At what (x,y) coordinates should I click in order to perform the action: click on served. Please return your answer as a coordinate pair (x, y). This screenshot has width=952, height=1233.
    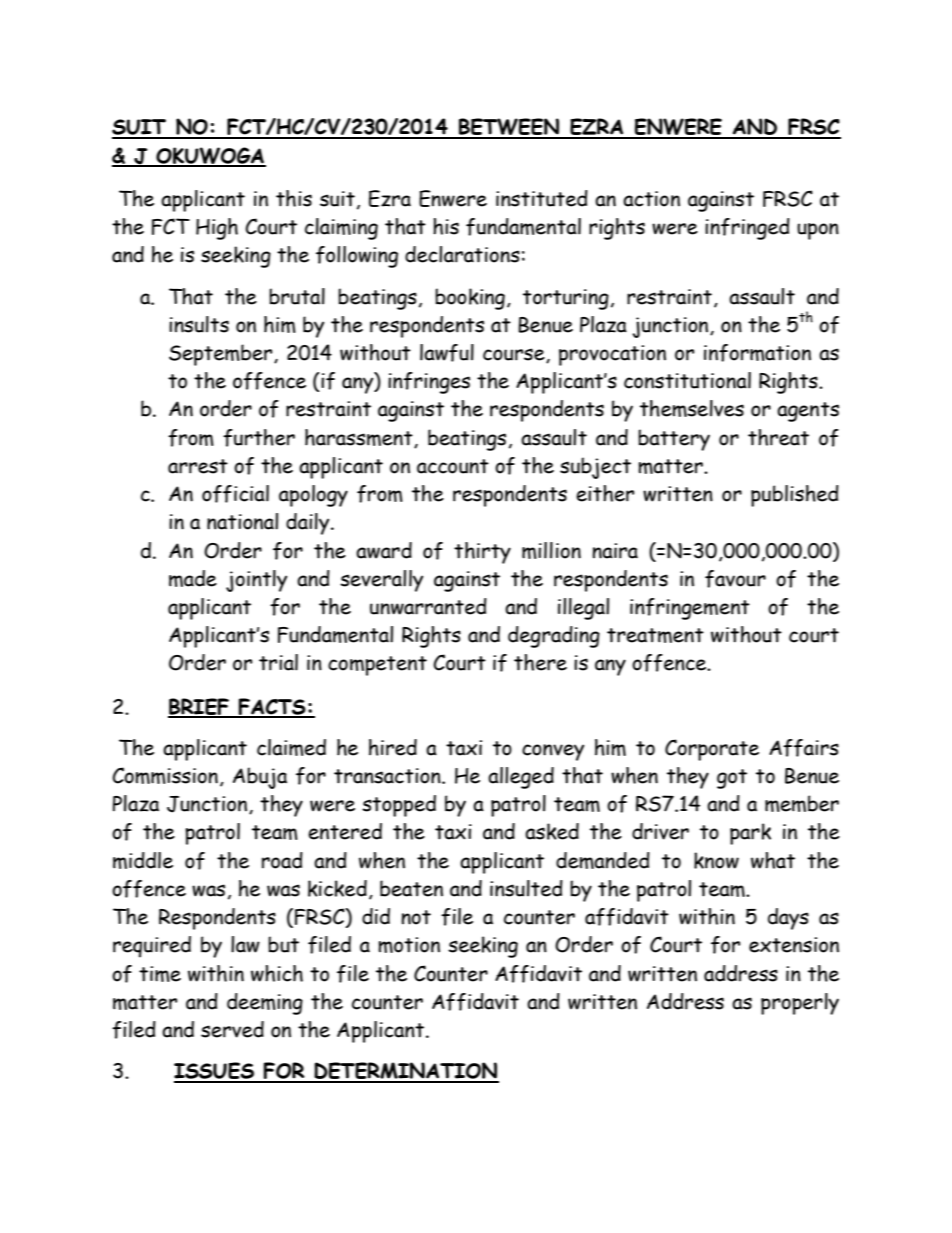
    Looking at the image, I should click on (232, 1029).
